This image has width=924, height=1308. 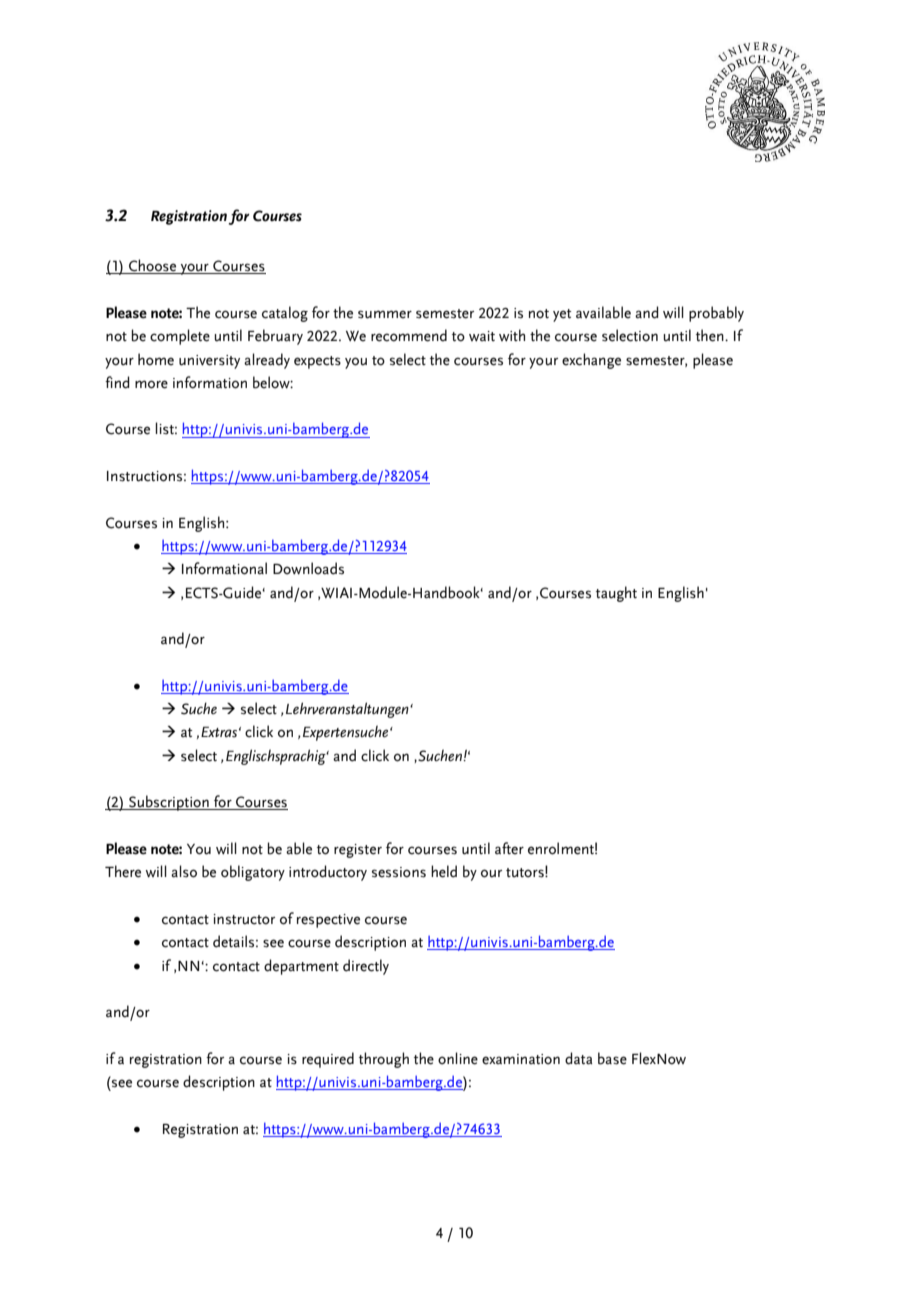 What do you see at coordinates (591, 361) in the image?
I see `exchange` at bounding box center [591, 361].
